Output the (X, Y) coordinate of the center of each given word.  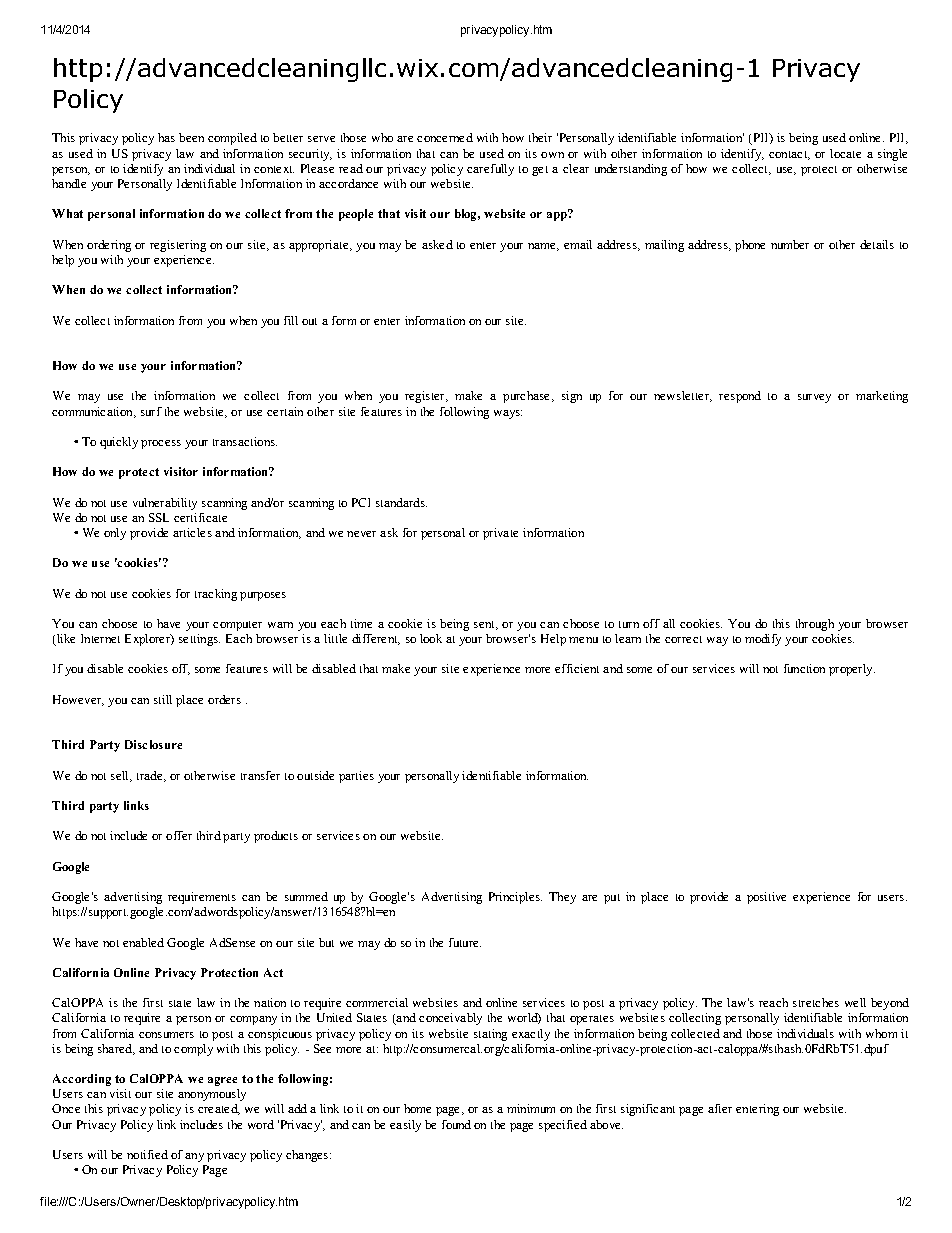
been (191, 137)
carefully (490, 170)
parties (356, 777)
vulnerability (165, 504)
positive (766, 898)
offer (179, 835)
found (456, 1124)
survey (814, 398)
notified (147, 1154)
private (500, 534)
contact (789, 155)
